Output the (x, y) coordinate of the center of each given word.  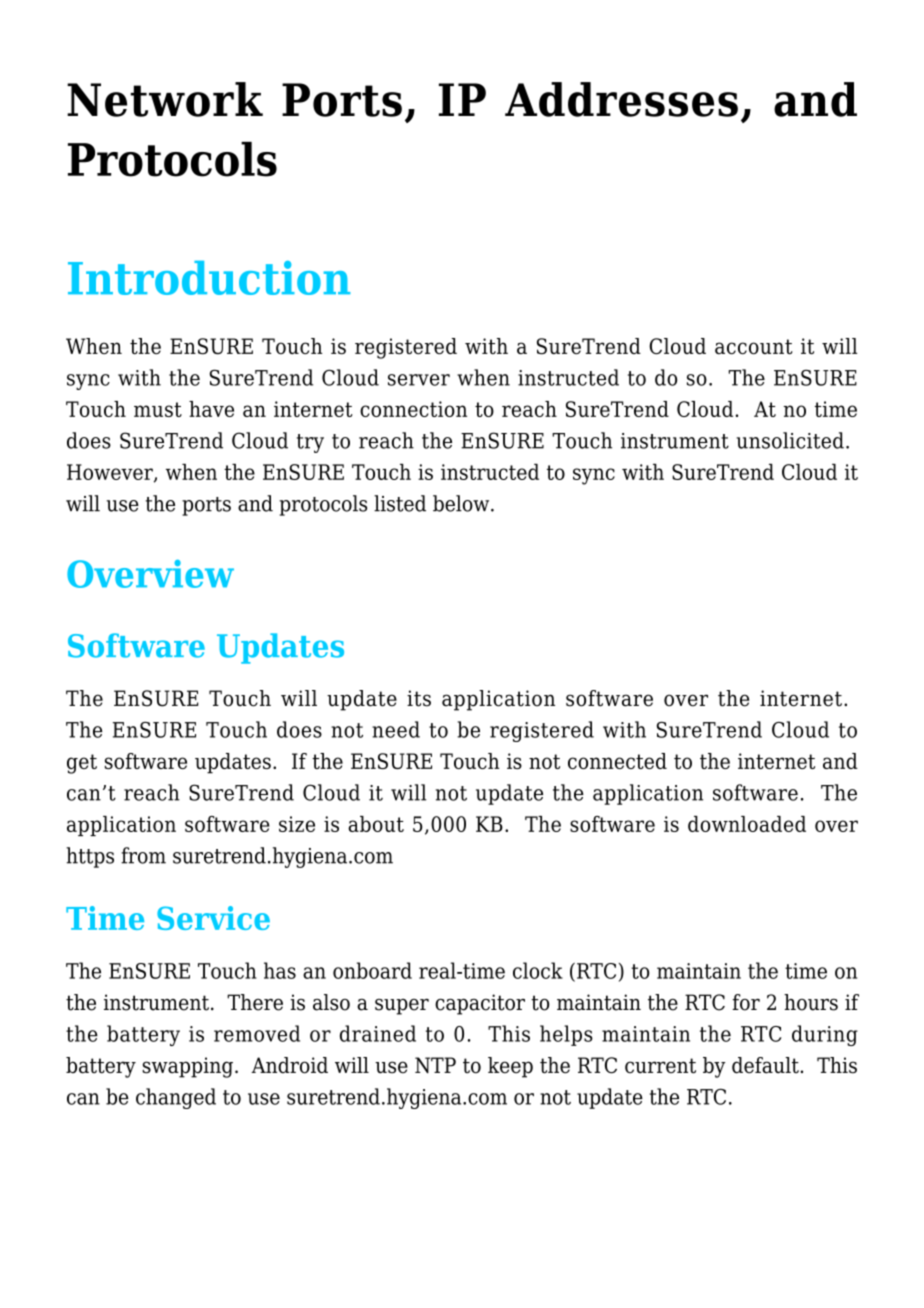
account (754, 346)
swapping (187, 1067)
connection (413, 409)
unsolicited (790, 440)
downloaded (747, 824)
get (82, 764)
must (158, 409)
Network (165, 99)
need (396, 729)
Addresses (621, 99)
